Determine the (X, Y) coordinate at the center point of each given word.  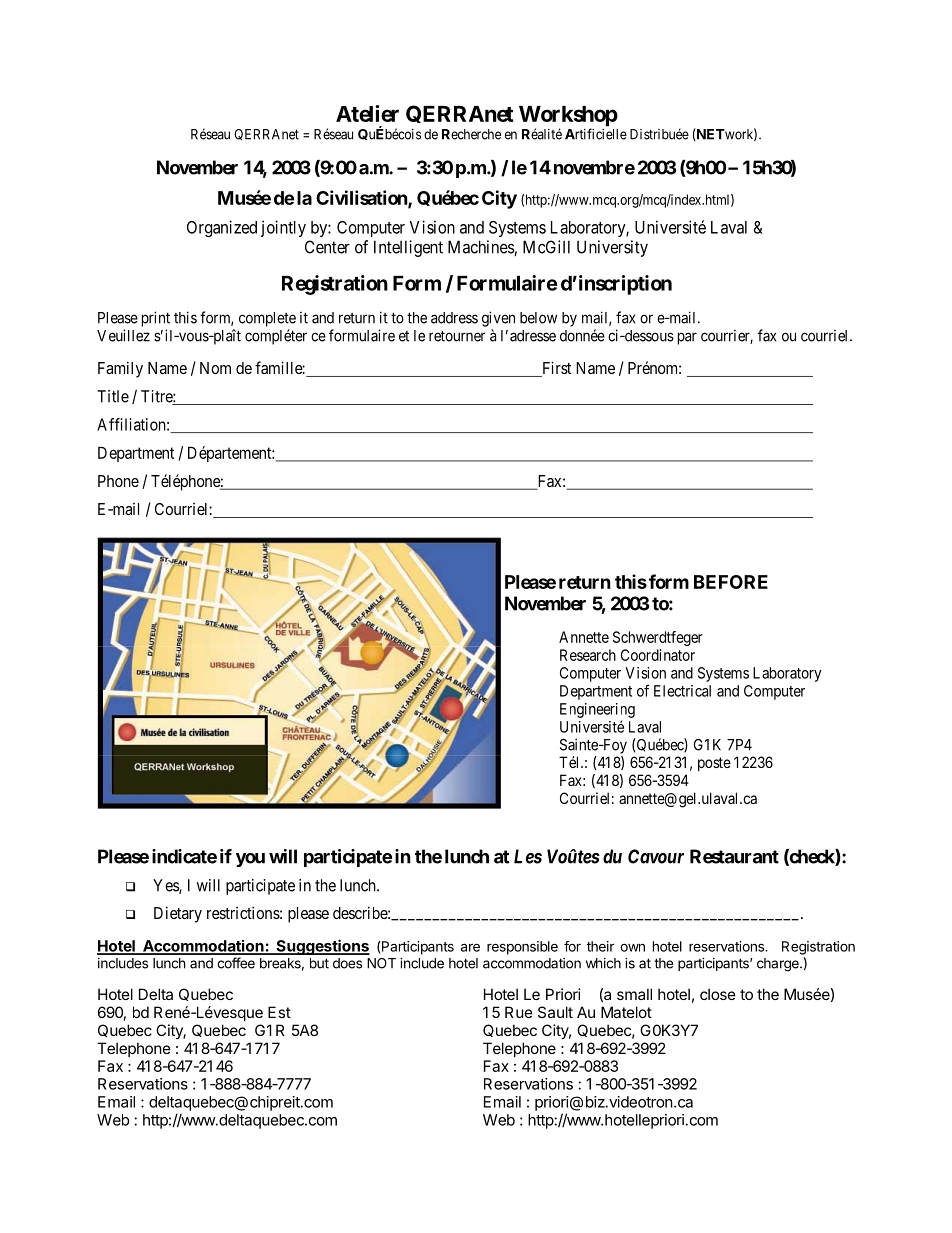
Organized (222, 228)
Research (588, 655)
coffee (236, 963)
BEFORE (731, 582)
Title (113, 396)
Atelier (367, 113)
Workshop (568, 117)
